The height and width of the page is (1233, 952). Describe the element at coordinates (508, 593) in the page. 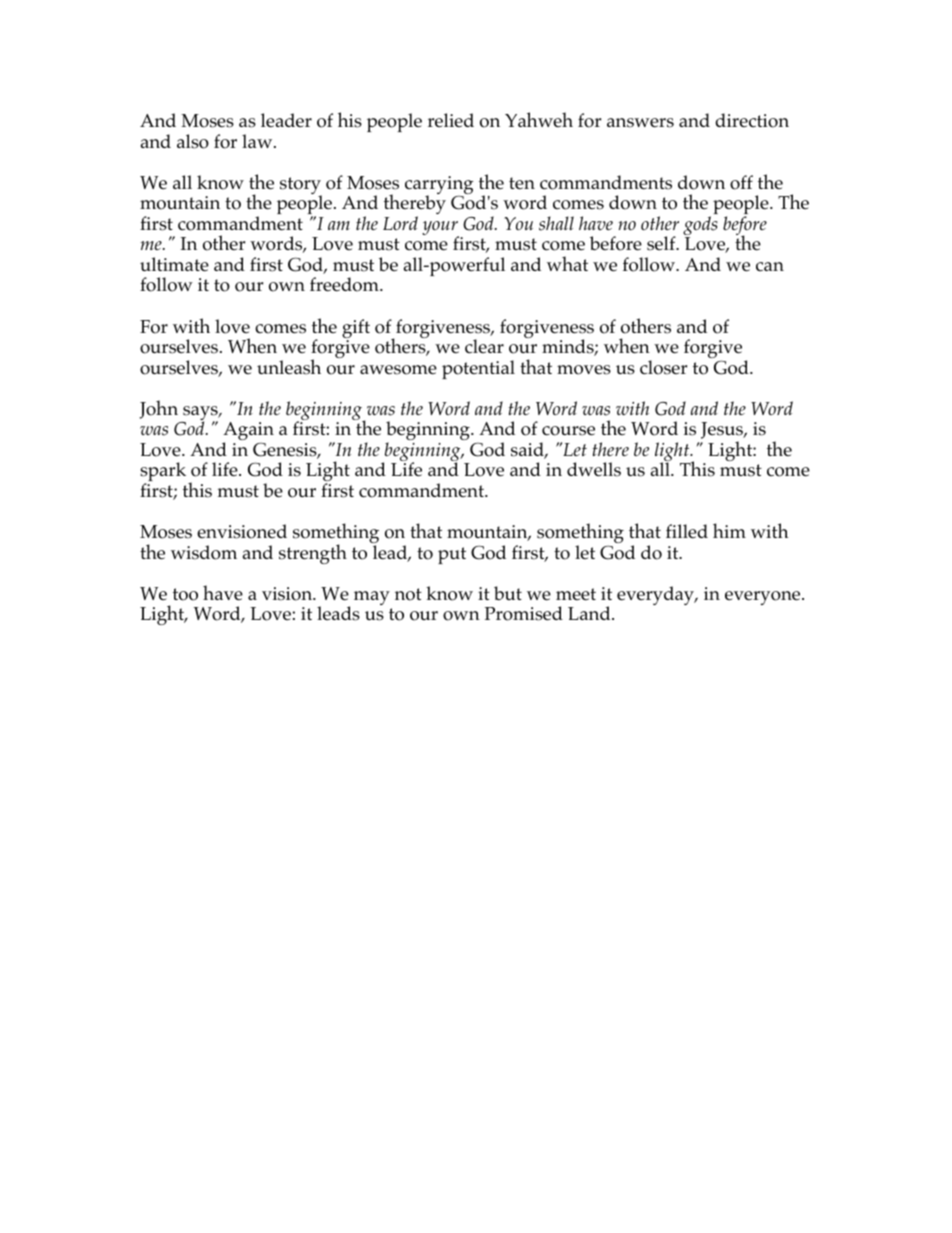

I see `but` at that location.
